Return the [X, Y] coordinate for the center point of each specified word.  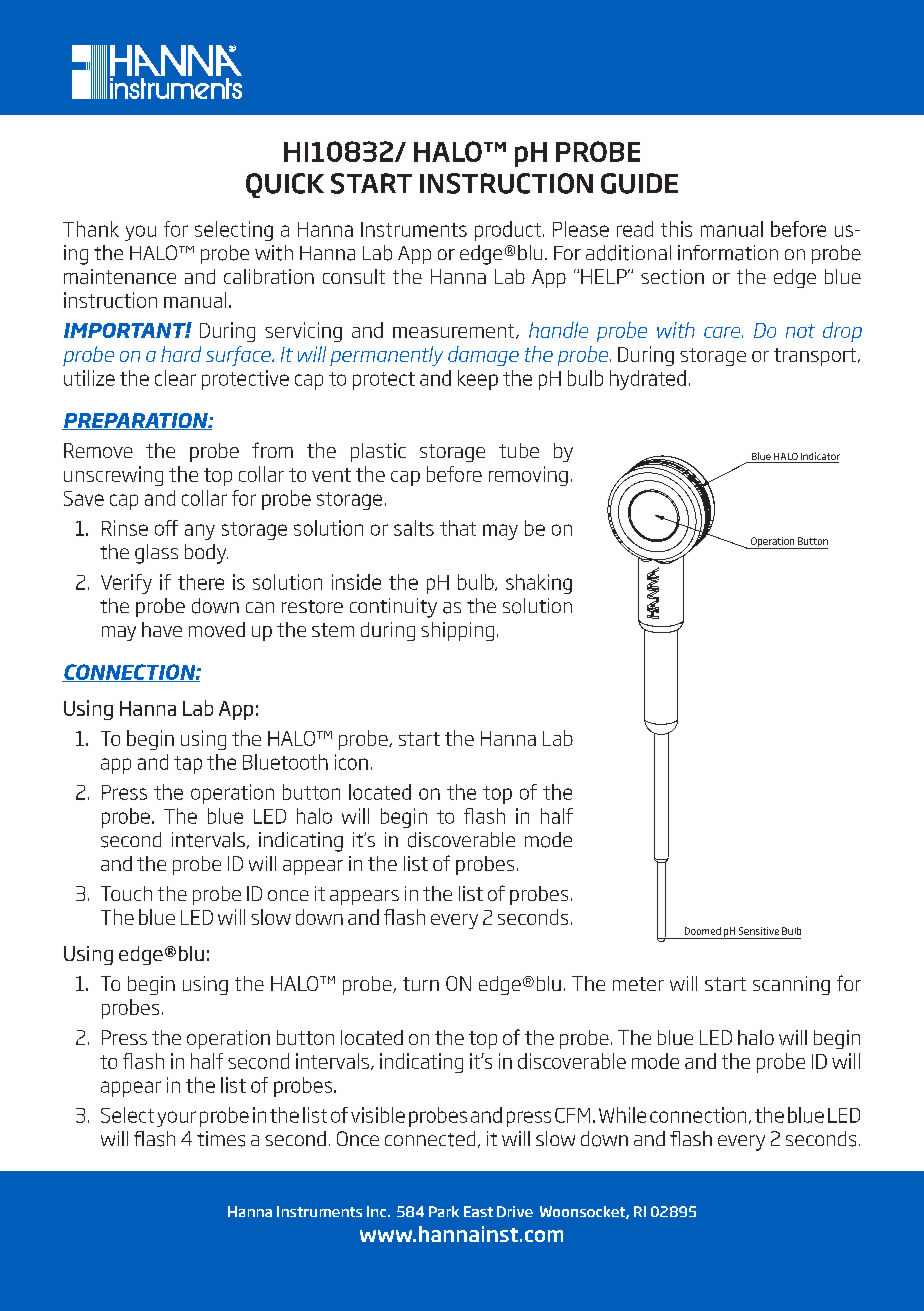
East [478, 1211]
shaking [539, 584]
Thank [91, 229]
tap [188, 765]
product [508, 231]
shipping [457, 631]
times [221, 1139]
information [728, 253]
